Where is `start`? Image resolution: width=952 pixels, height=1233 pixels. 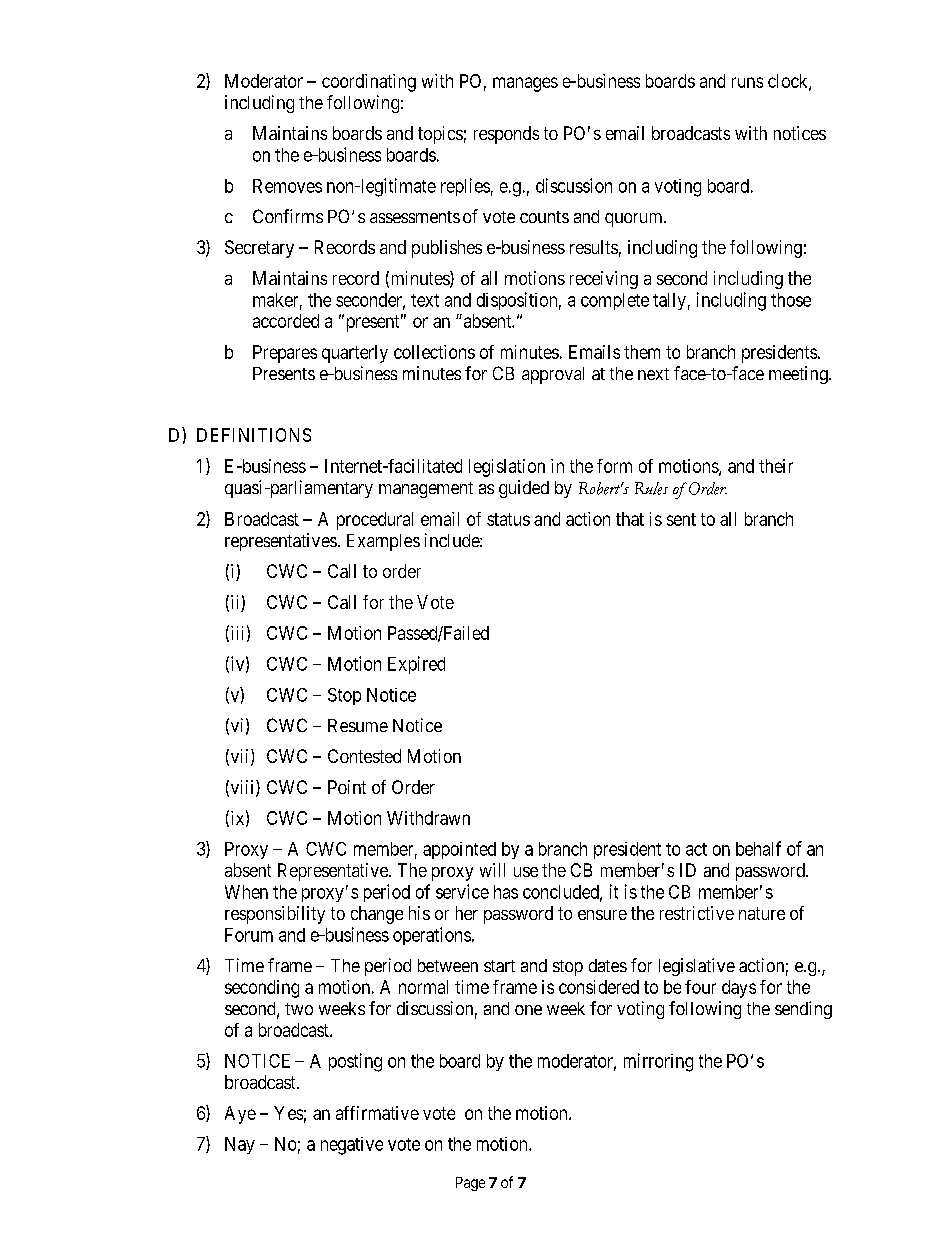
start is located at coordinates (499, 966).
